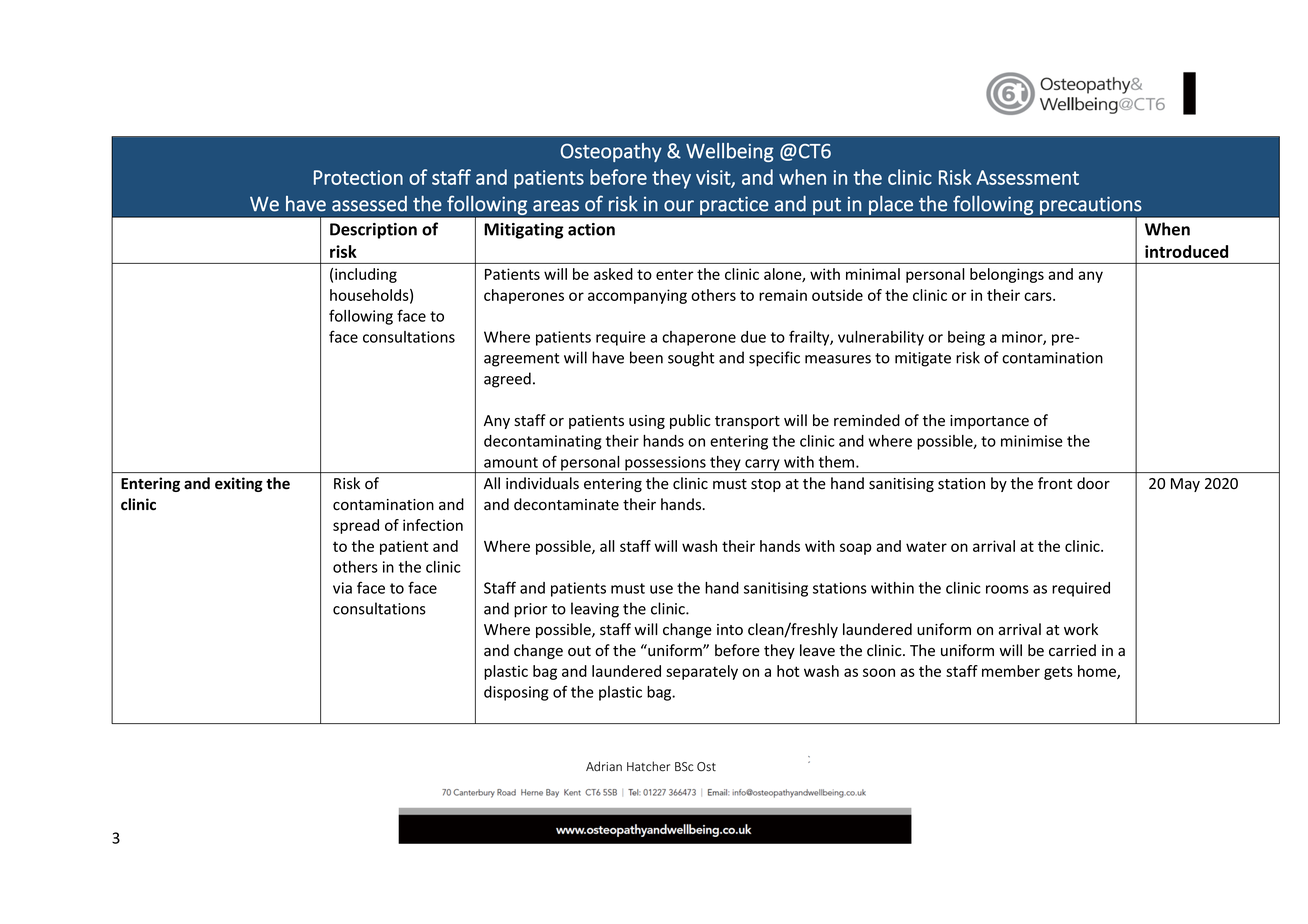 The image size is (1308, 924). What do you see at coordinates (356, 526) in the screenshot?
I see `spread` at bounding box center [356, 526].
